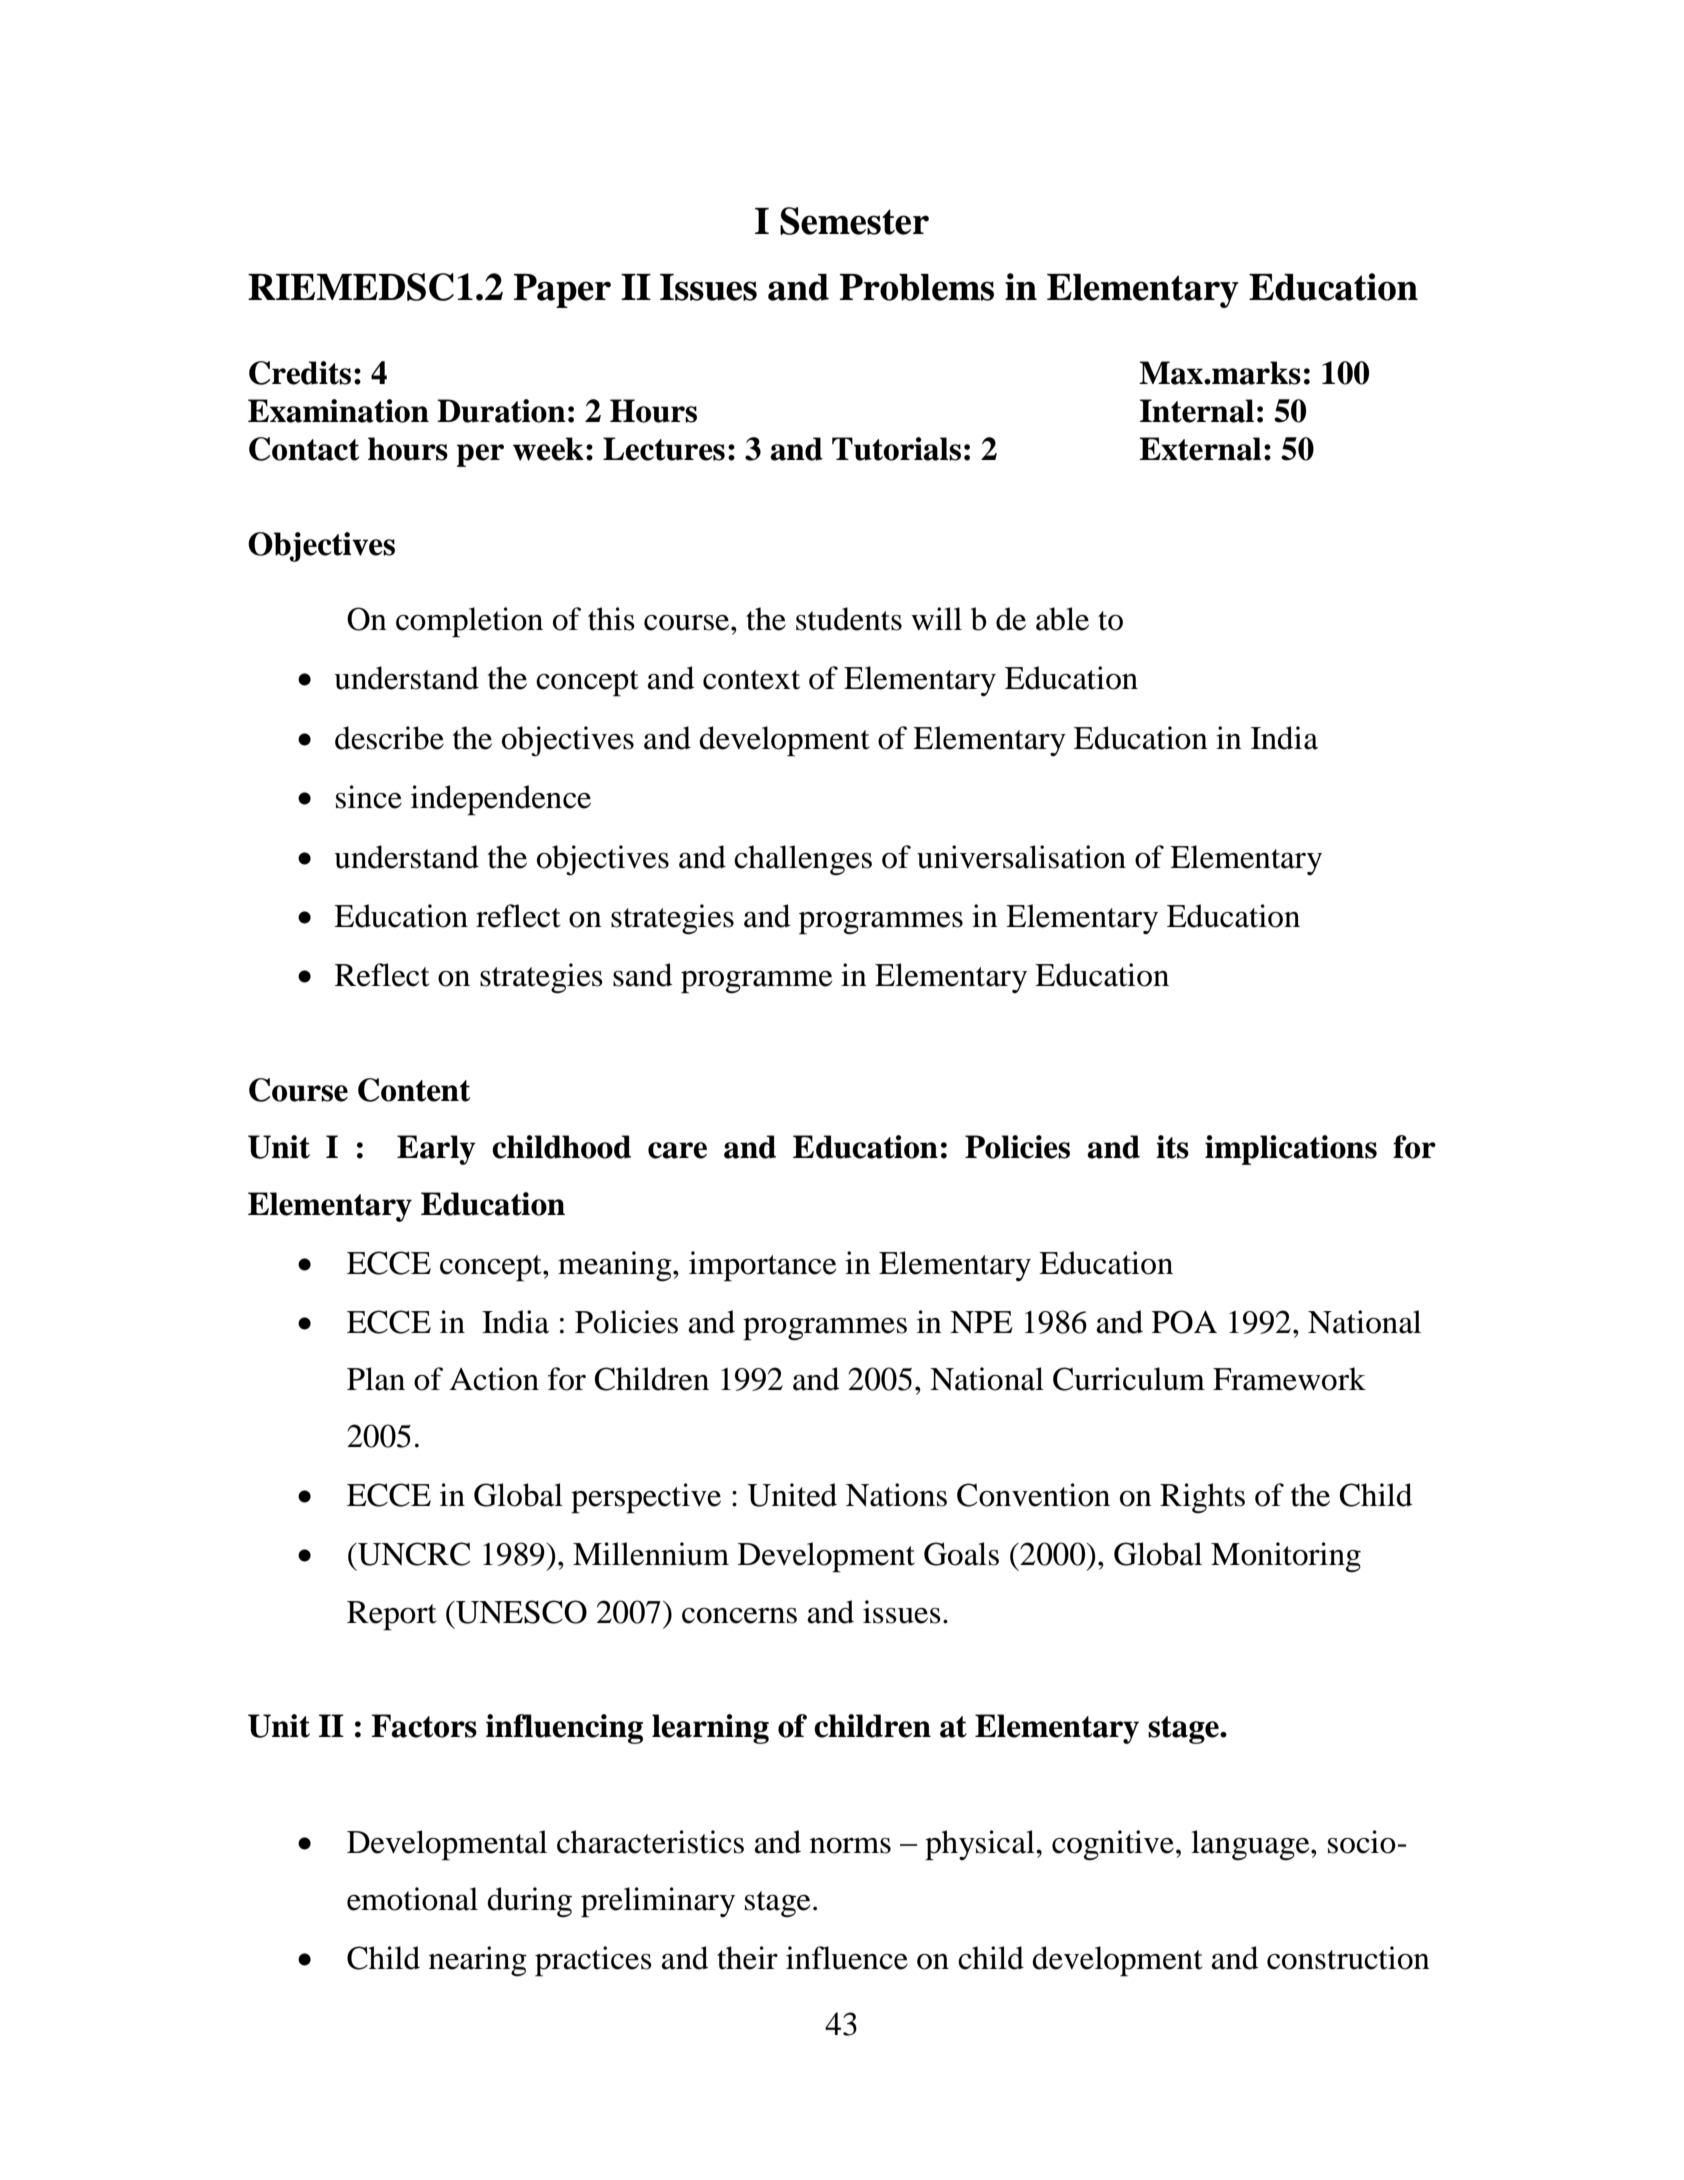 The height and width of the document is (2180, 1684). I want to click on Paper, so click(562, 291).
